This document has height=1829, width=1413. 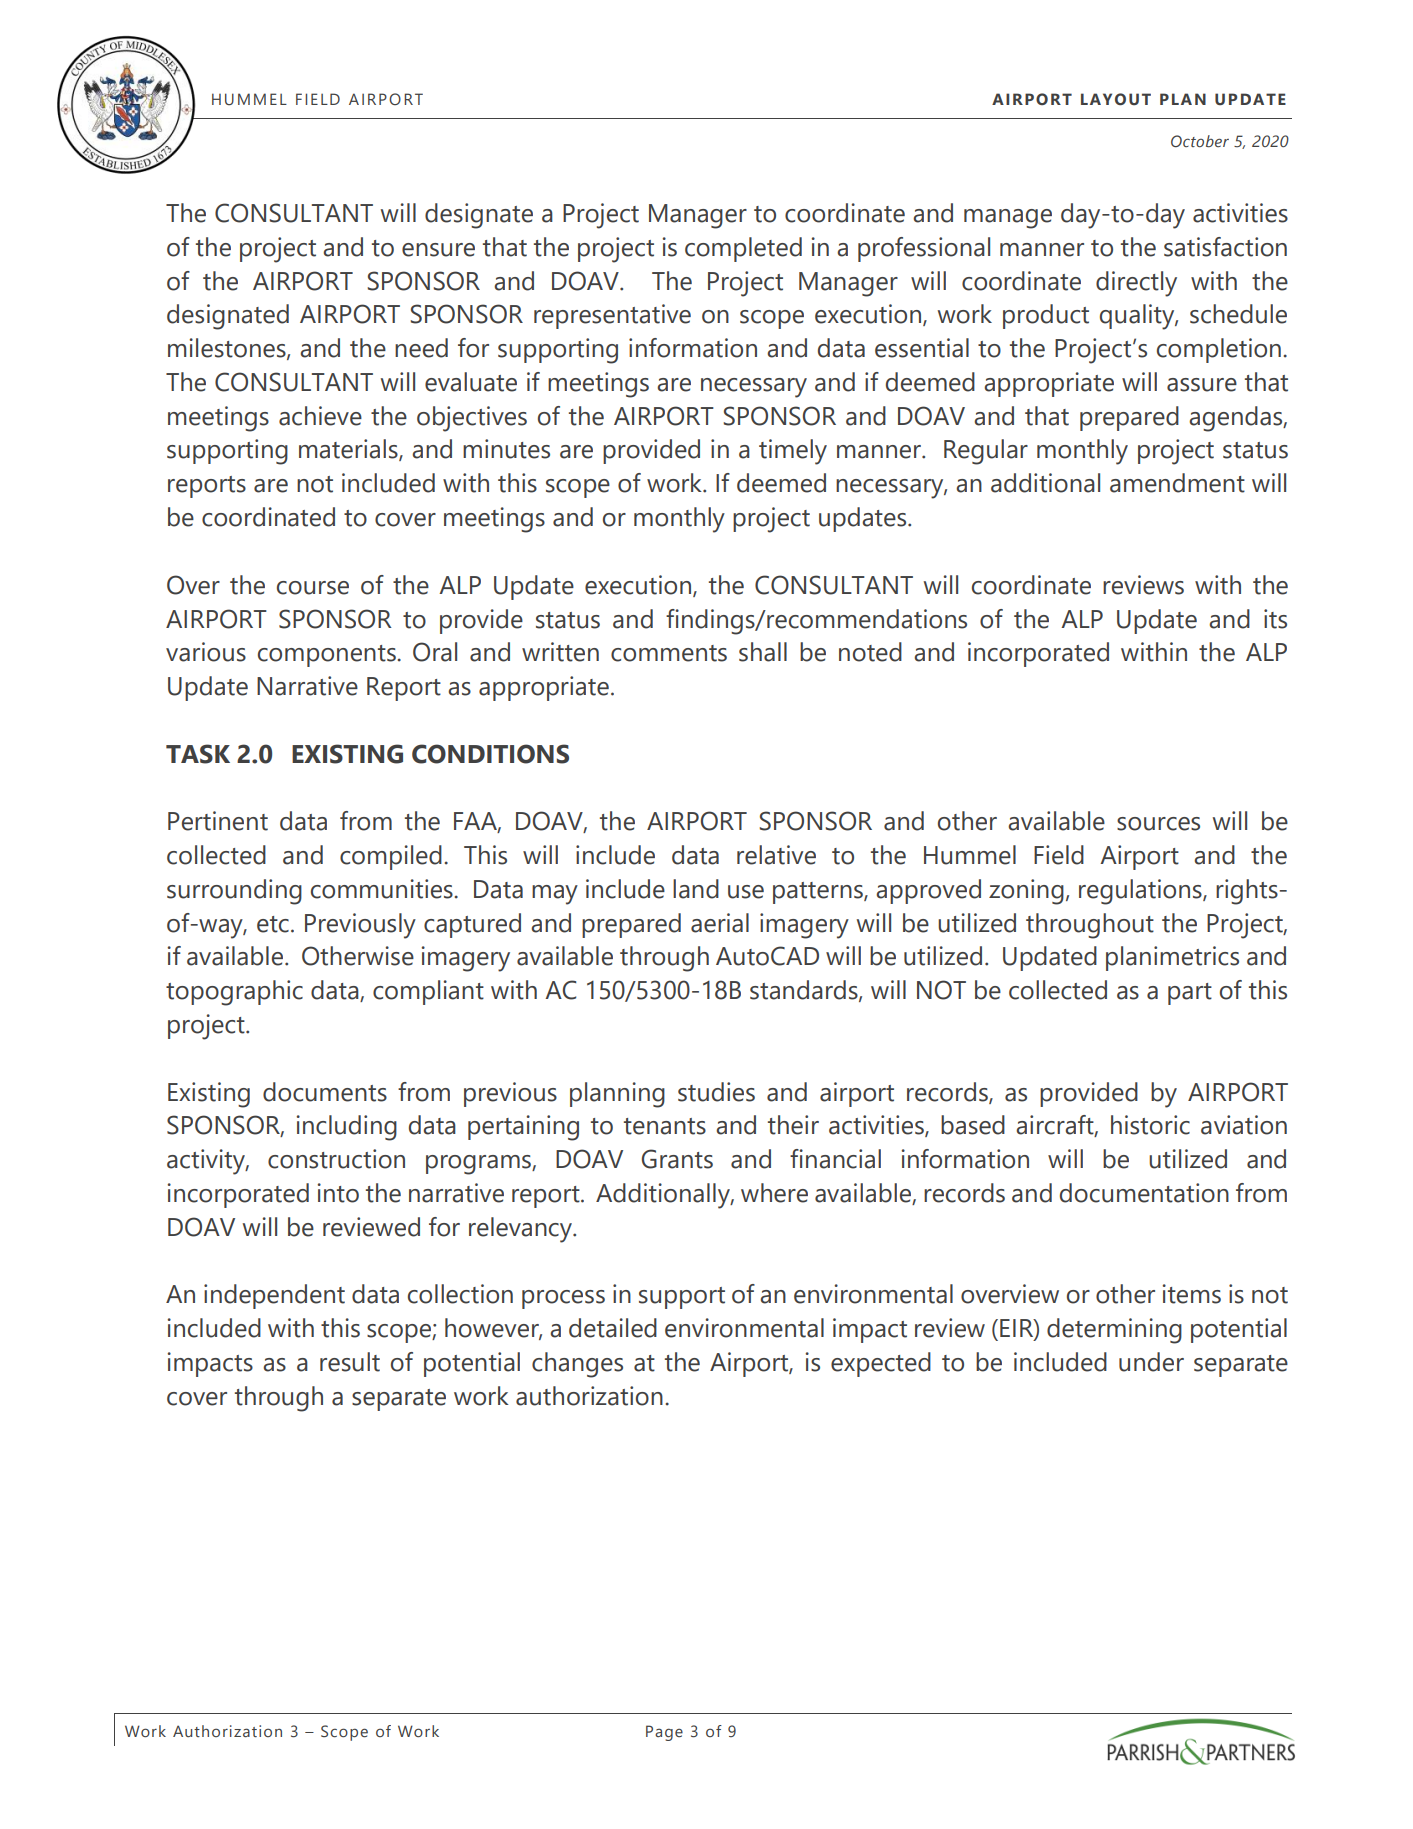 What do you see at coordinates (664, 1733) in the document?
I see `Page` at bounding box center [664, 1733].
